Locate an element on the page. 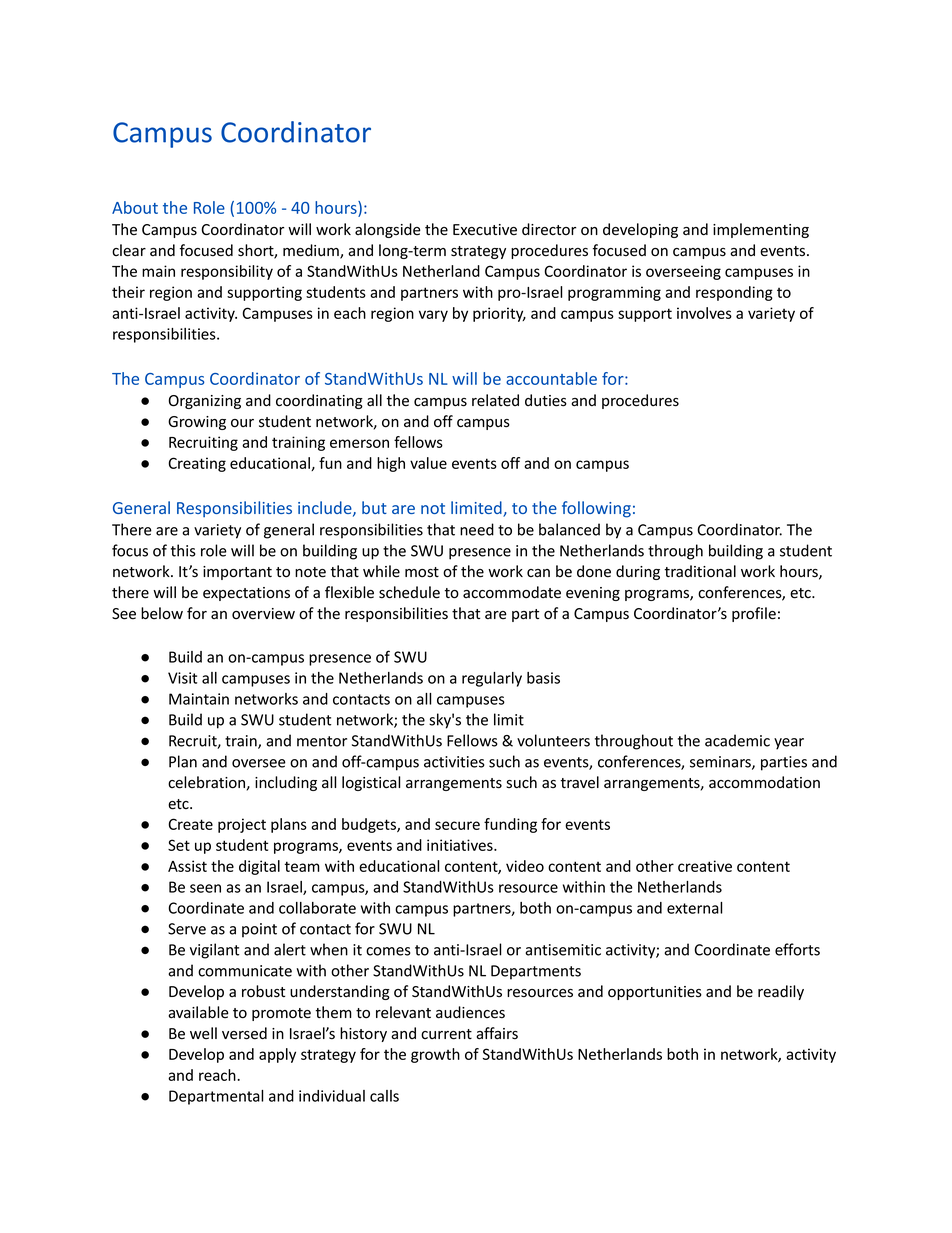 The height and width of the document is (1233, 952). activities is located at coordinates (454, 762).
